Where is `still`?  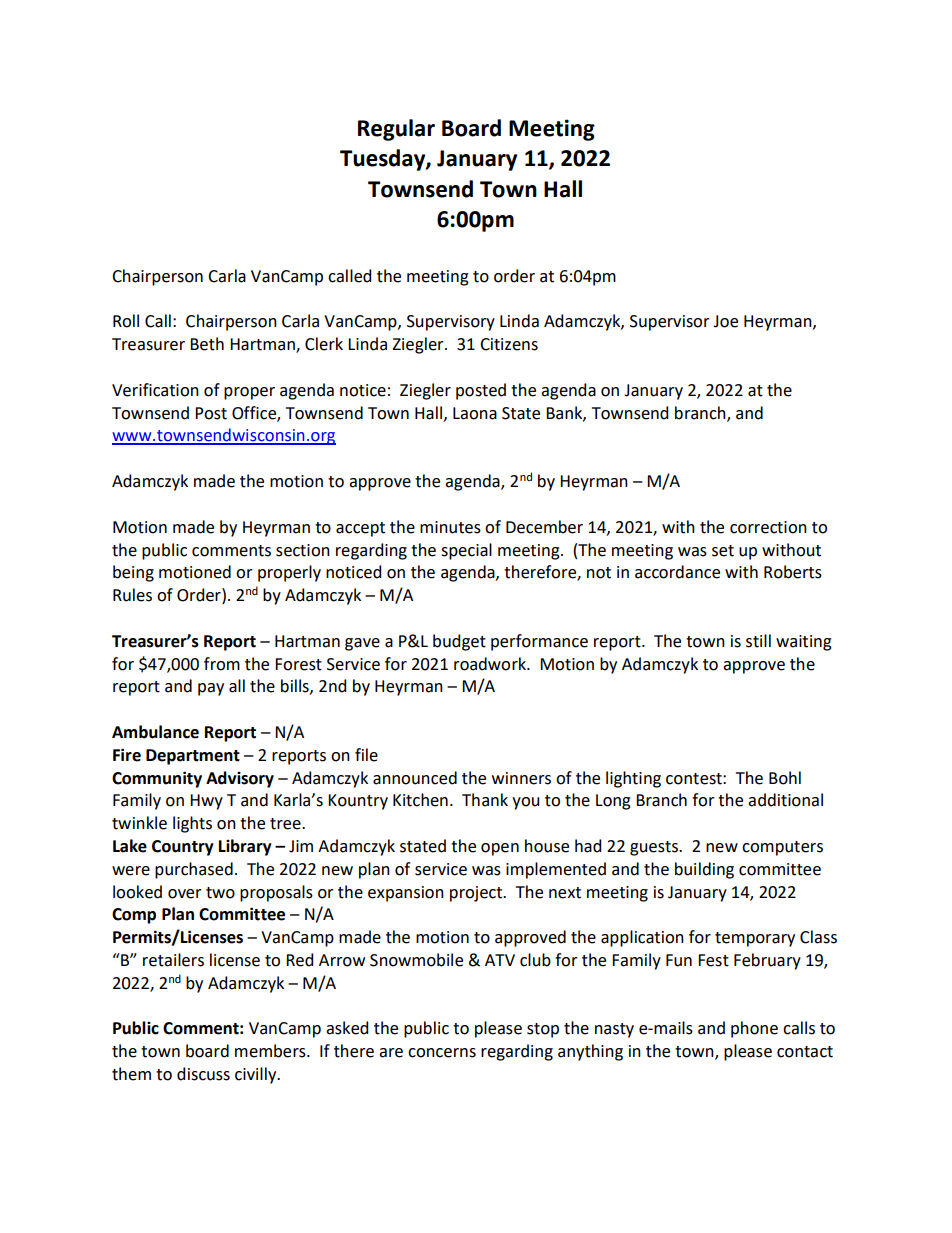
still is located at coordinates (758, 641).
